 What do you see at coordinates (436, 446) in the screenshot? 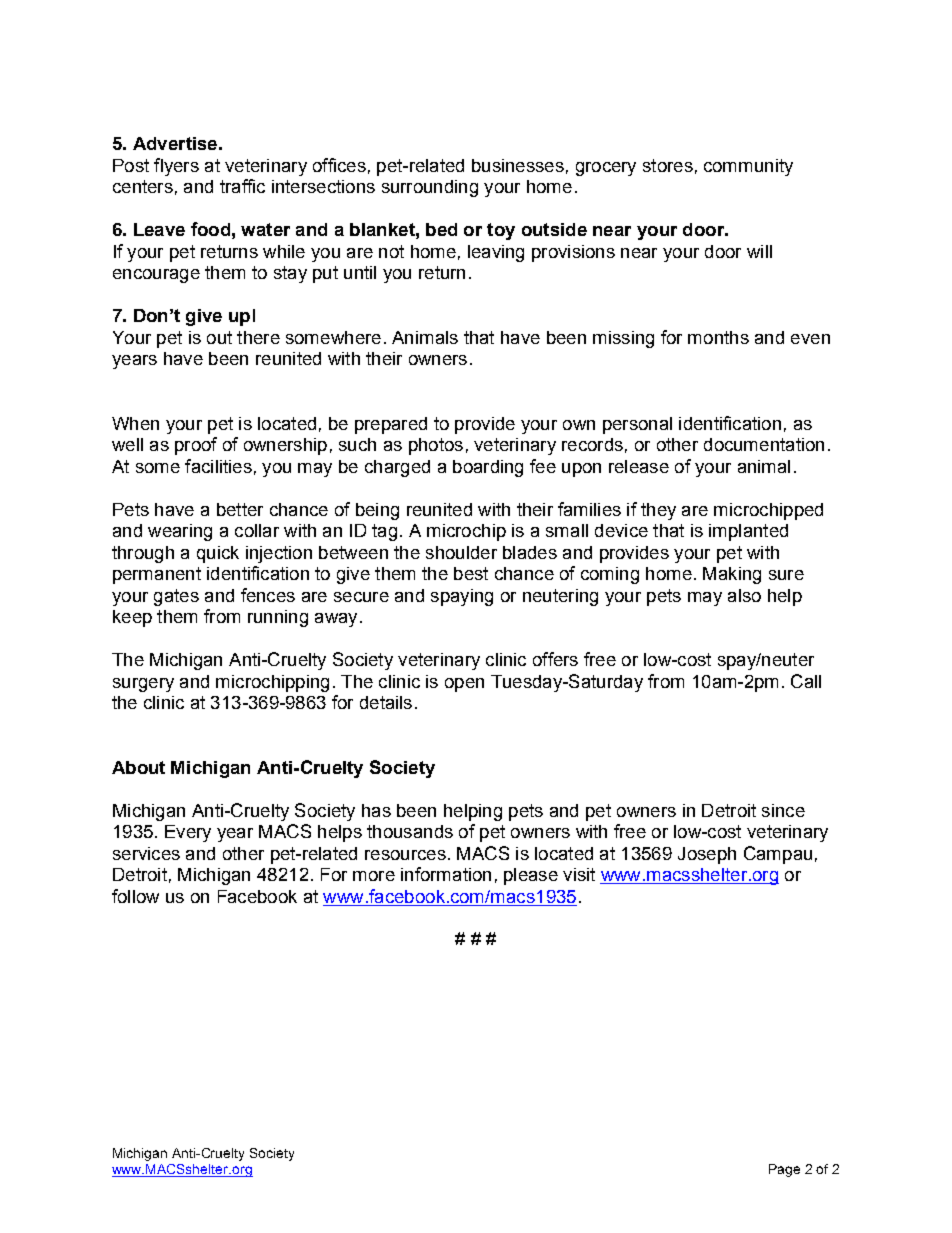
I see `photos` at bounding box center [436, 446].
